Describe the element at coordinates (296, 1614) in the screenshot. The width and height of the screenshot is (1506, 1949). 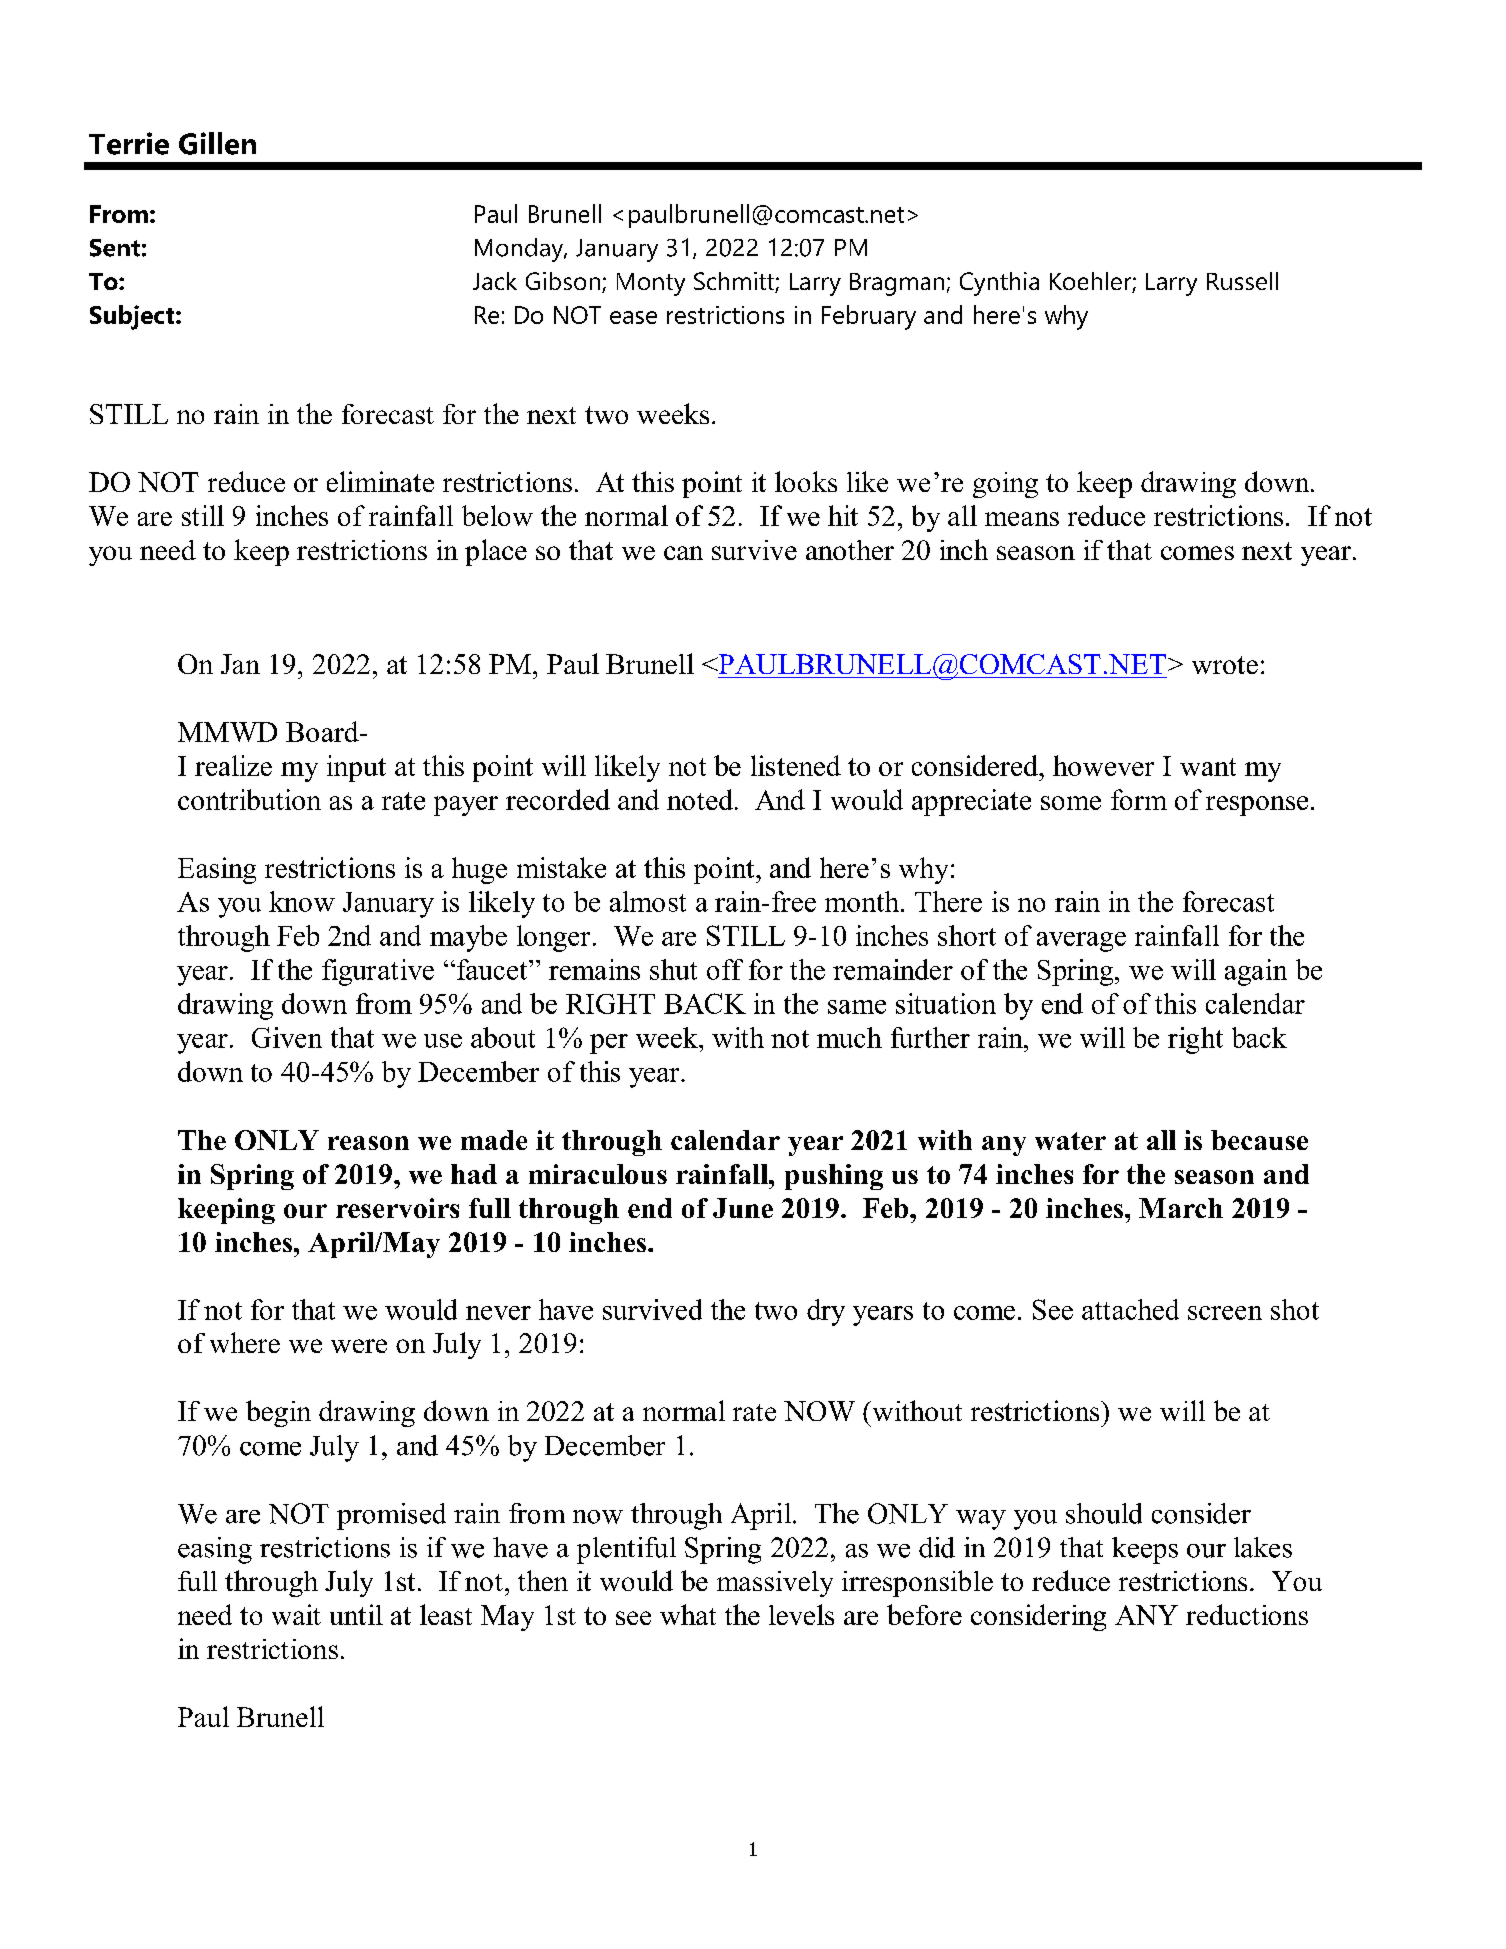
I see `wait` at that location.
